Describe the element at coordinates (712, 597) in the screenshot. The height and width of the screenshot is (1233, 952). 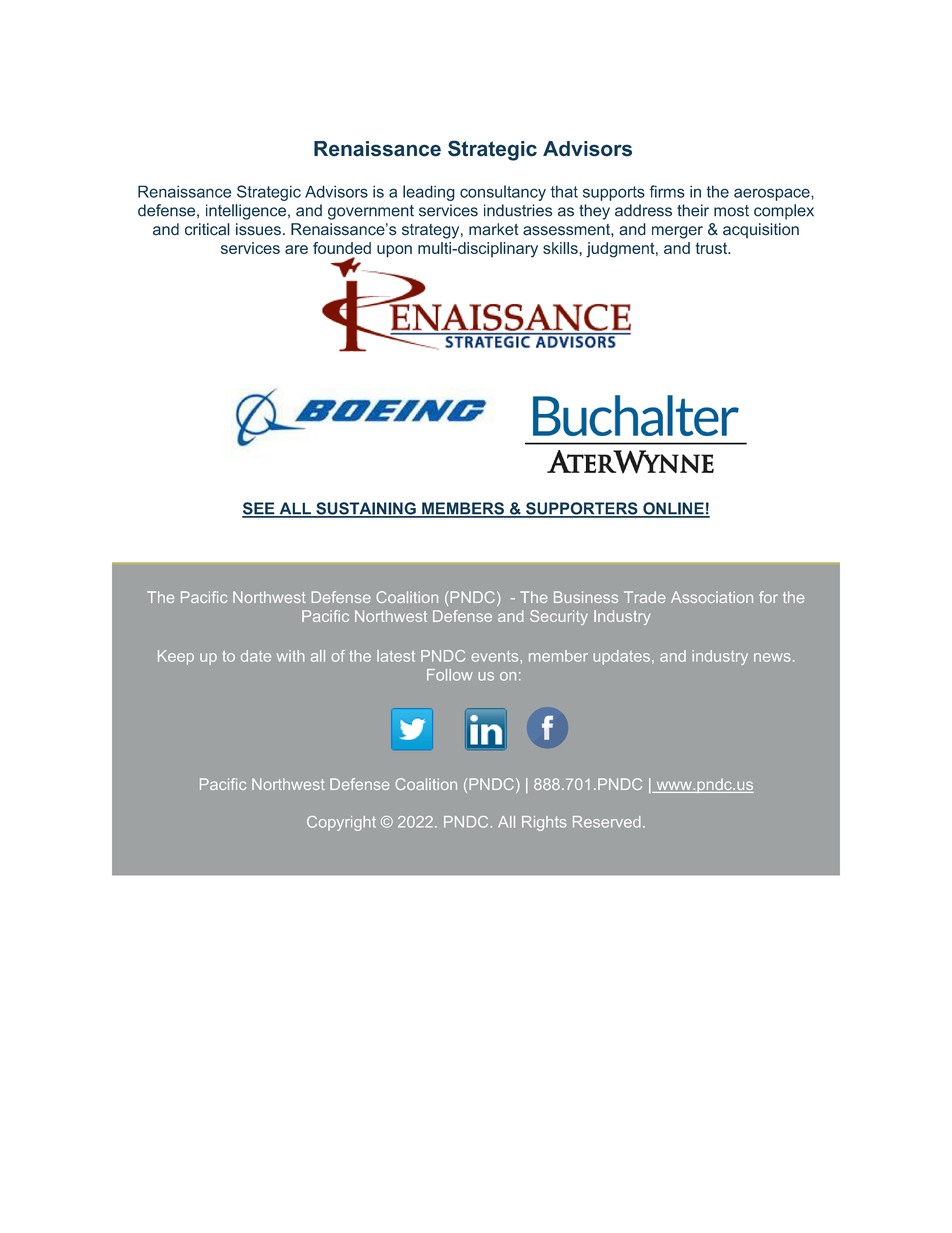
I see `Association` at that location.
